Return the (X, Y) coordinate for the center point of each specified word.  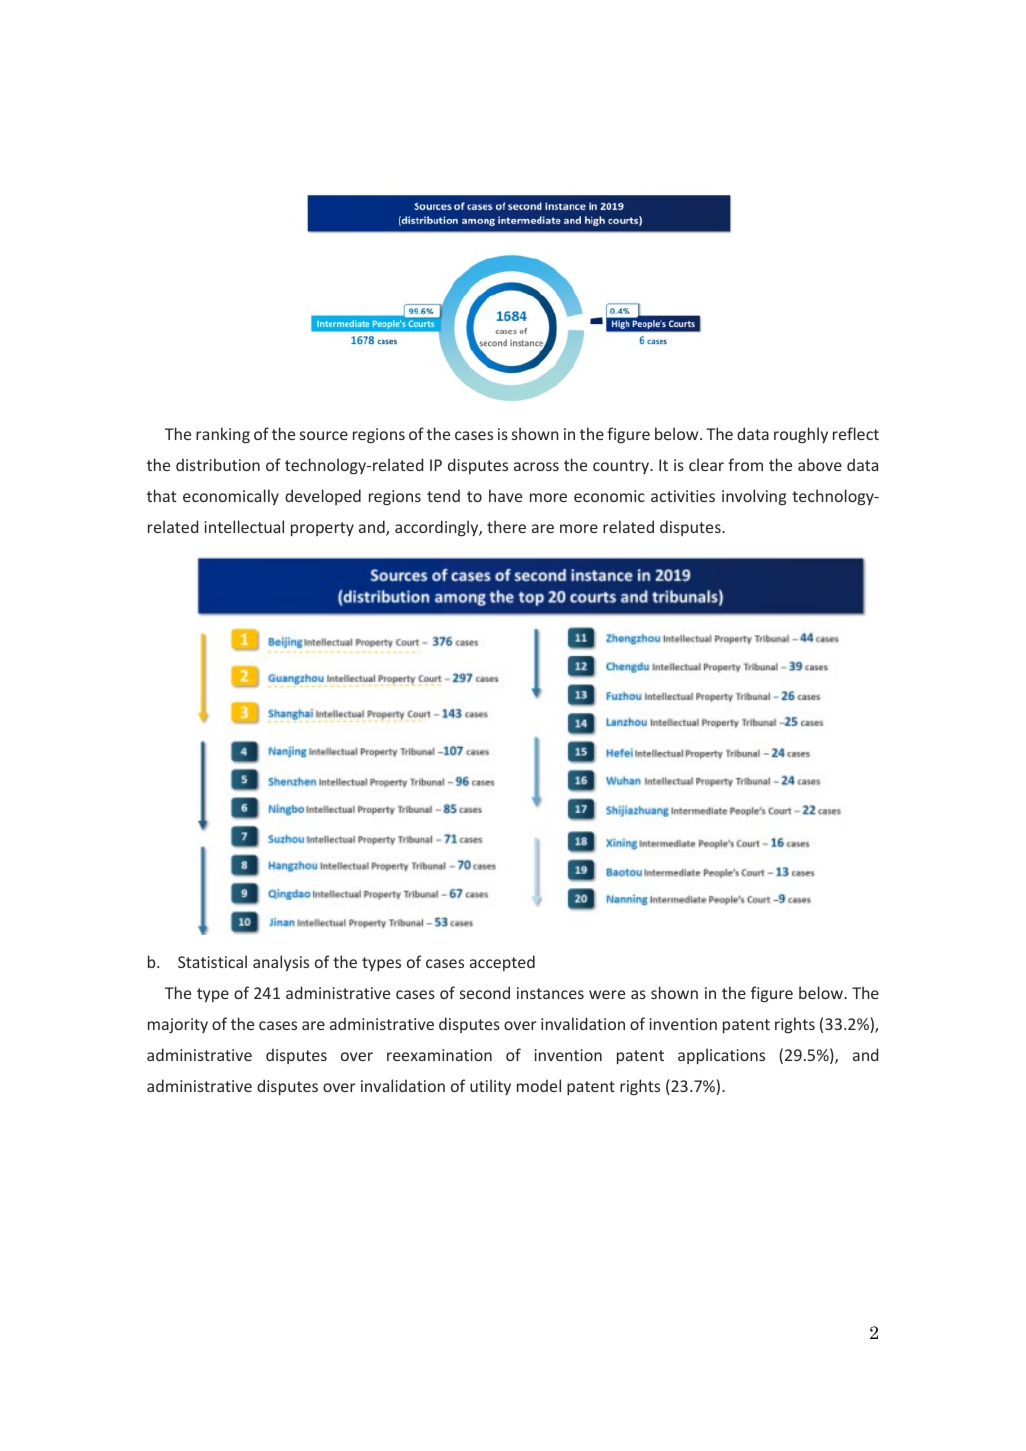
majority (178, 1025)
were (607, 994)
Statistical (212, 961)
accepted (502, 963)
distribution (218, 464)
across (536, 466)
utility (490, 1087)
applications (721, 1056)
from (745, 464)
